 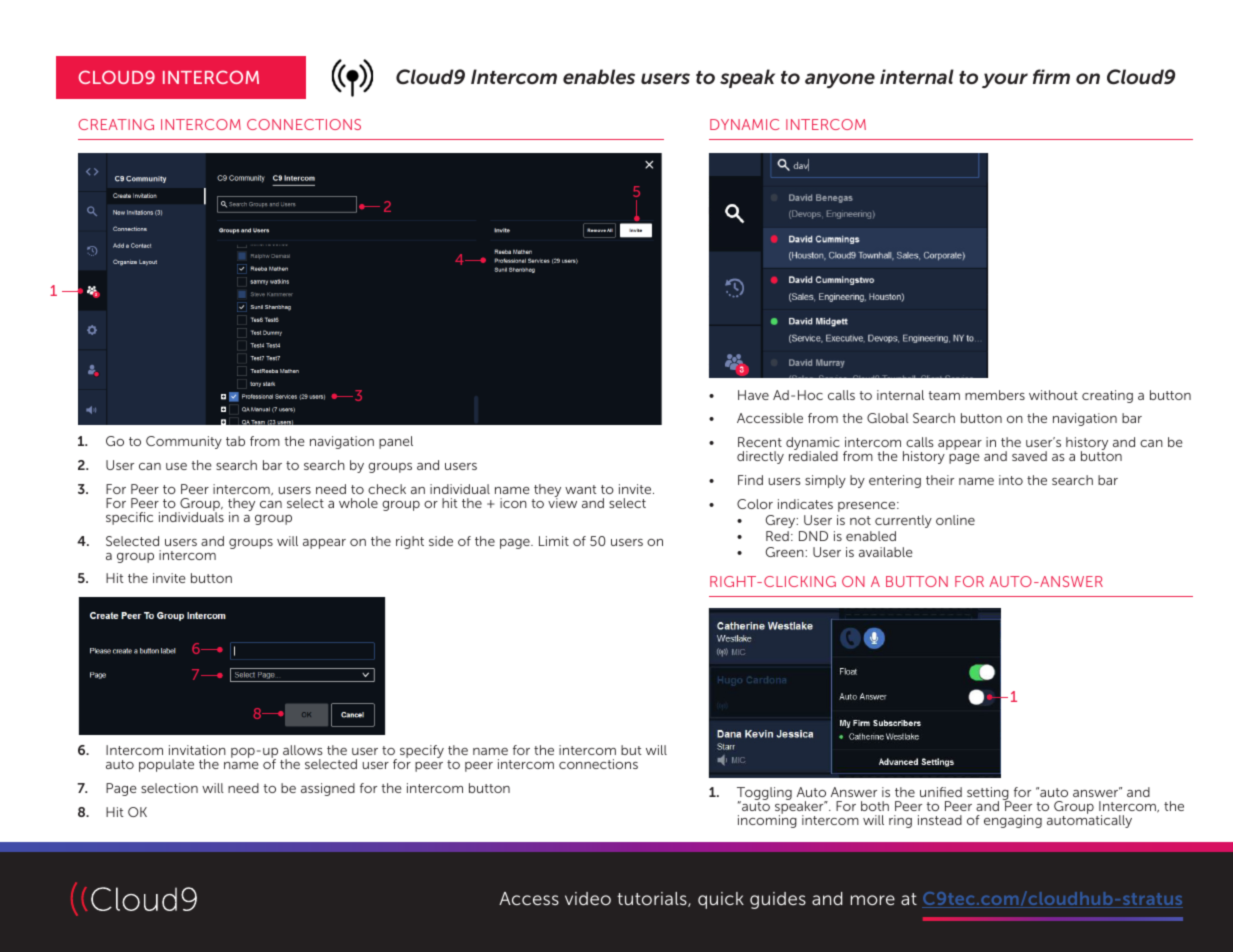 What do you see at coordinates (197, 750) in the page?
I see `invitation` at bounding box center [197, 750].
